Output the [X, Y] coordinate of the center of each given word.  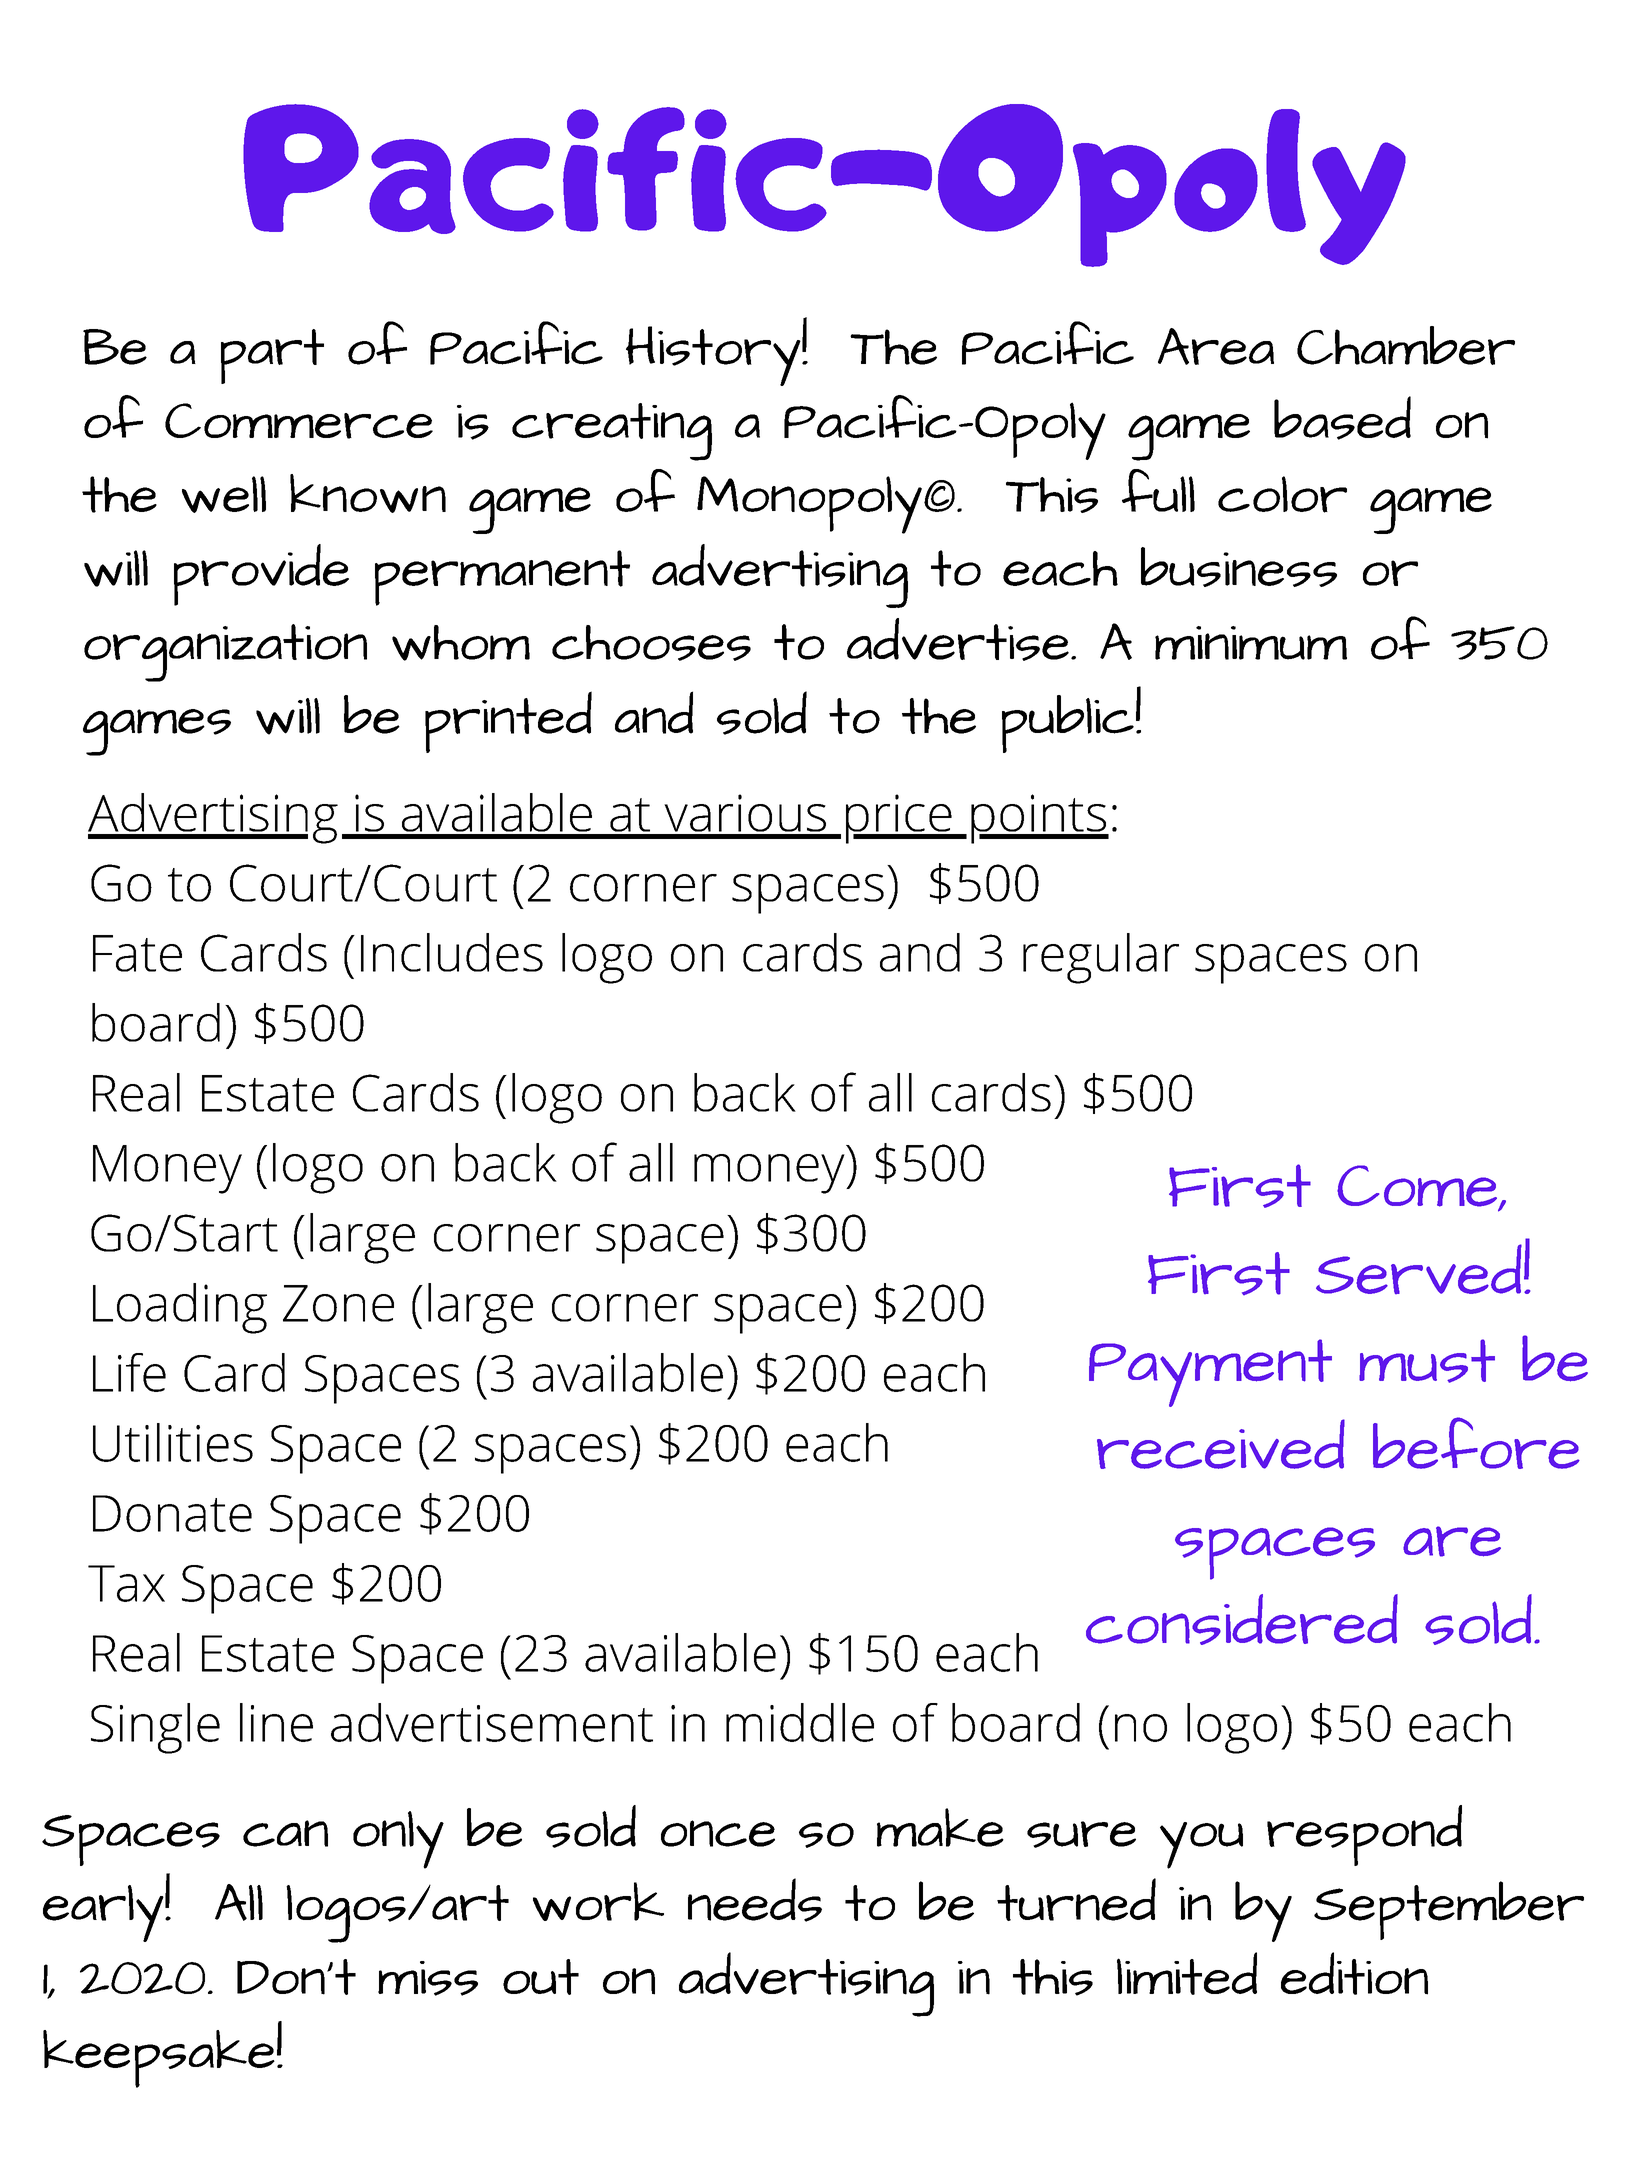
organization [225, 653]
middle [800, 1722]
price [900, 819]
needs [755, 1900]
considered [1242, 1619]
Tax [126, 1583]
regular [1101, 958]
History [713, 356]
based [1342, 418]
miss [428, 1978]
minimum [1251, 643]
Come [1418, 1187]
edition [1354, 1973]
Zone [338, 1303]
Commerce [299, 421]
